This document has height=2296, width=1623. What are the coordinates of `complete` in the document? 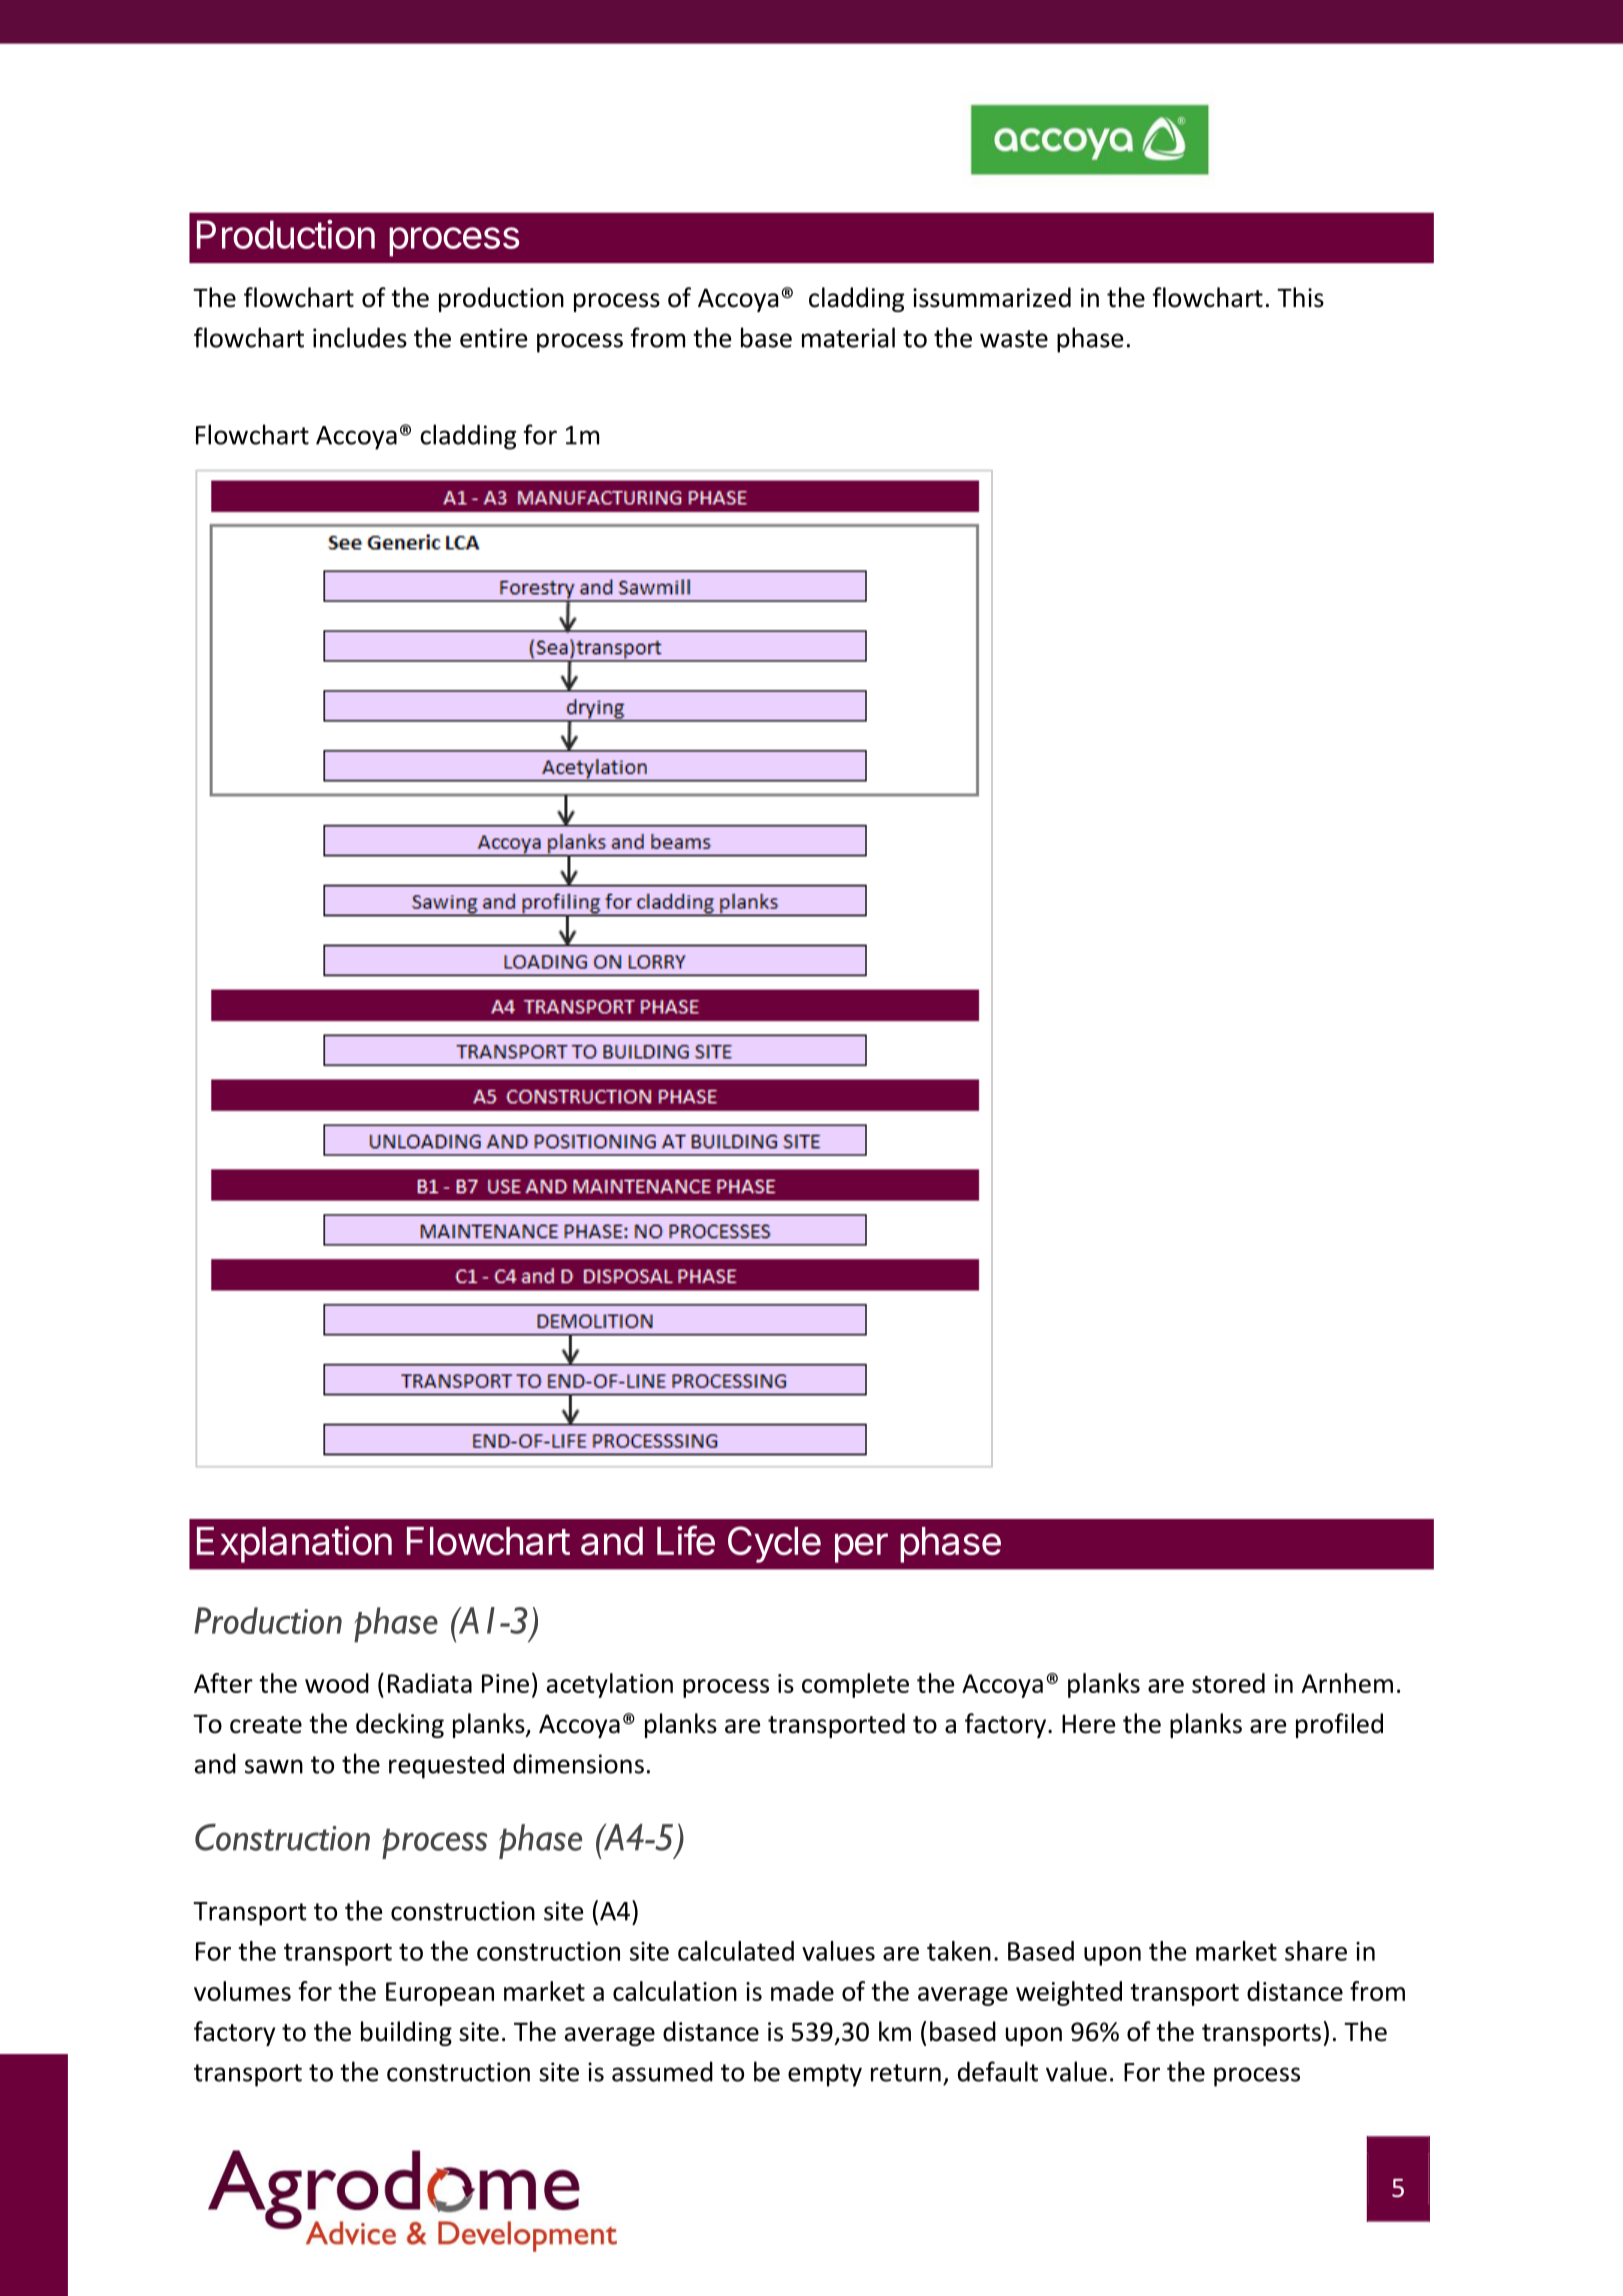 It's located at (855, 1685).
